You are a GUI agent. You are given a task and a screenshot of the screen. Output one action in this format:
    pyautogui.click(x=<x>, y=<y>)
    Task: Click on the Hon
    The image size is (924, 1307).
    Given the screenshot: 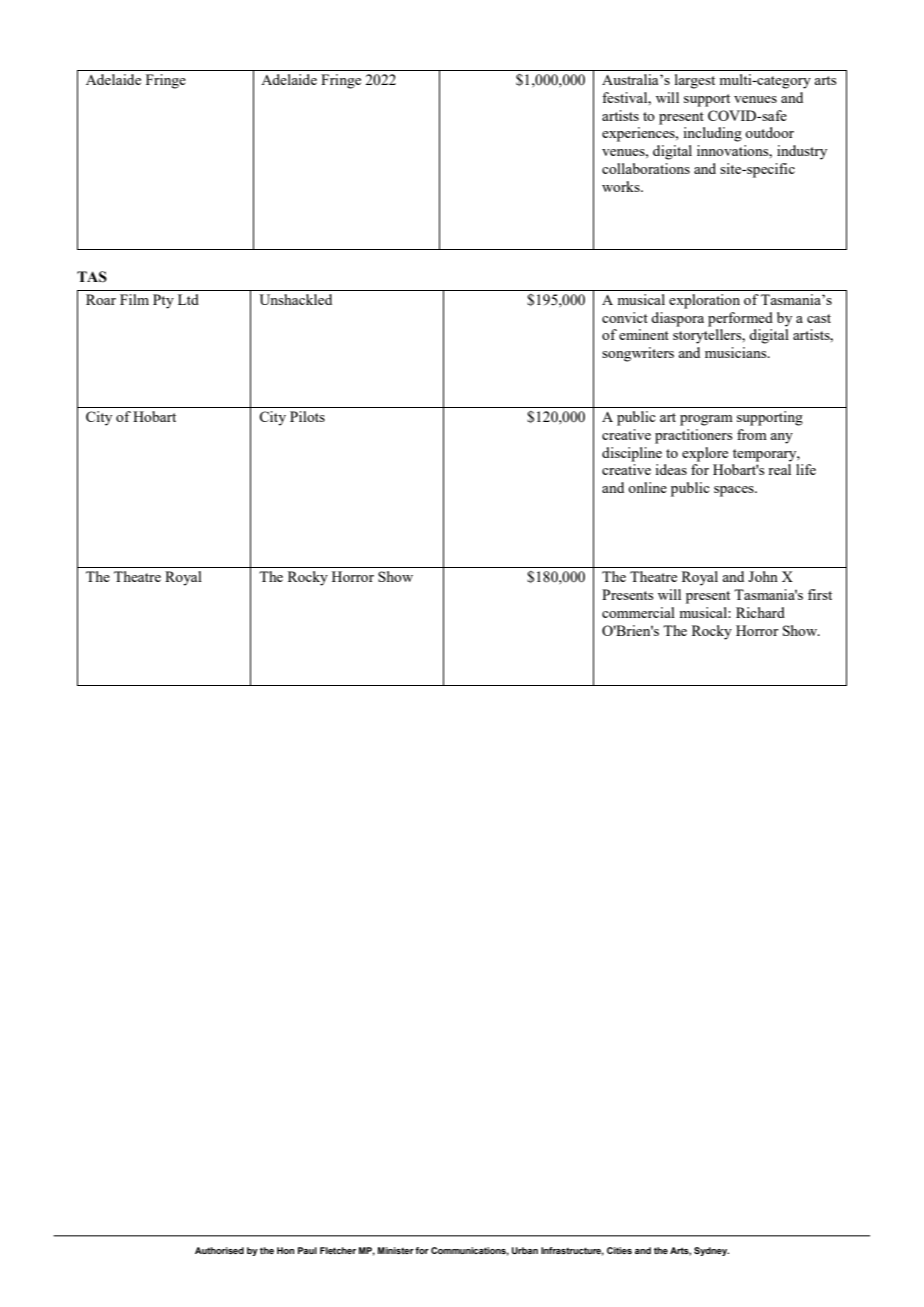 What is the action you would take?
    pyautogui.click(x=285, y=1250)
